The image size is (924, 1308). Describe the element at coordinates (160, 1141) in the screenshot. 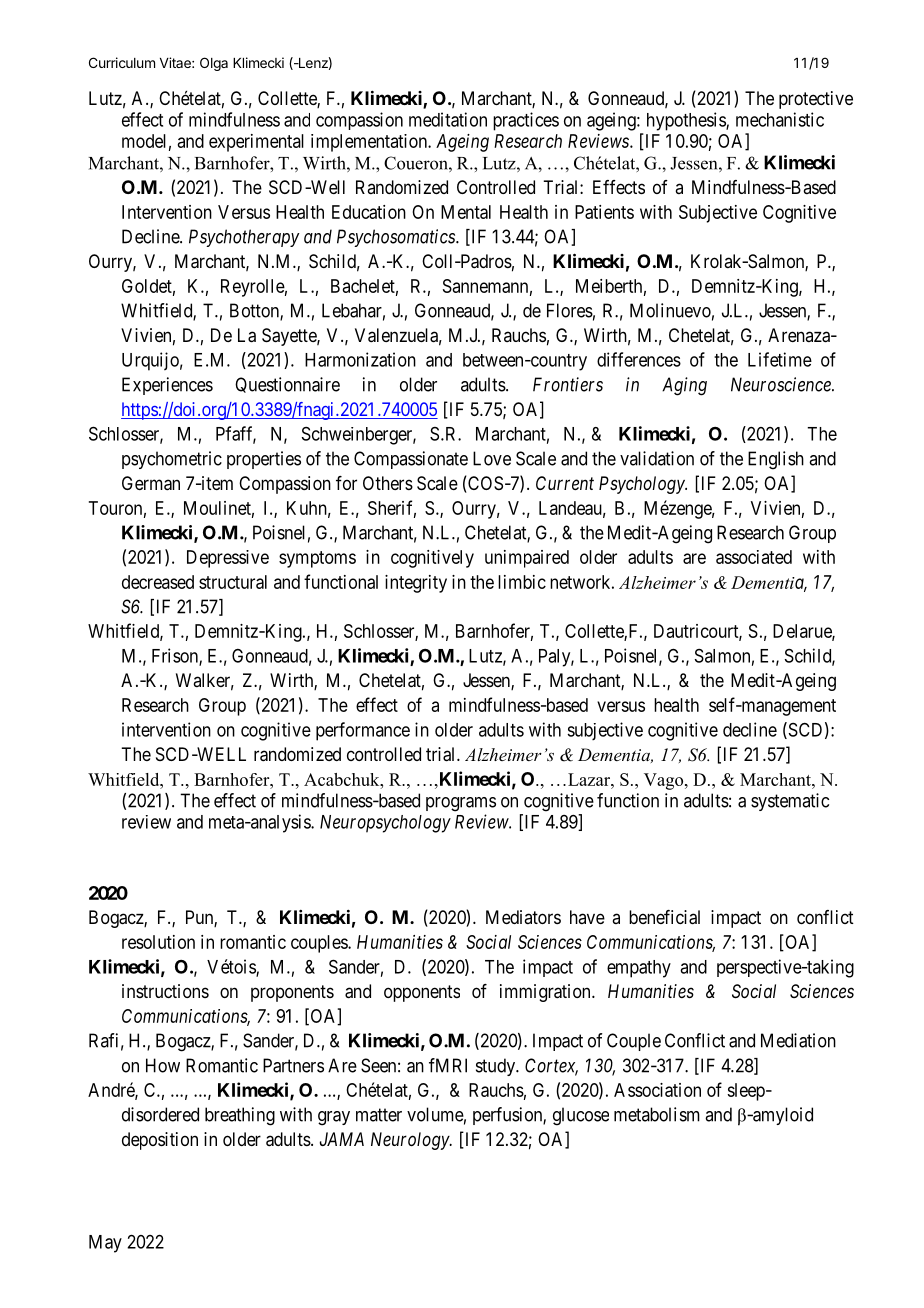

I see `deposition` at that location.
